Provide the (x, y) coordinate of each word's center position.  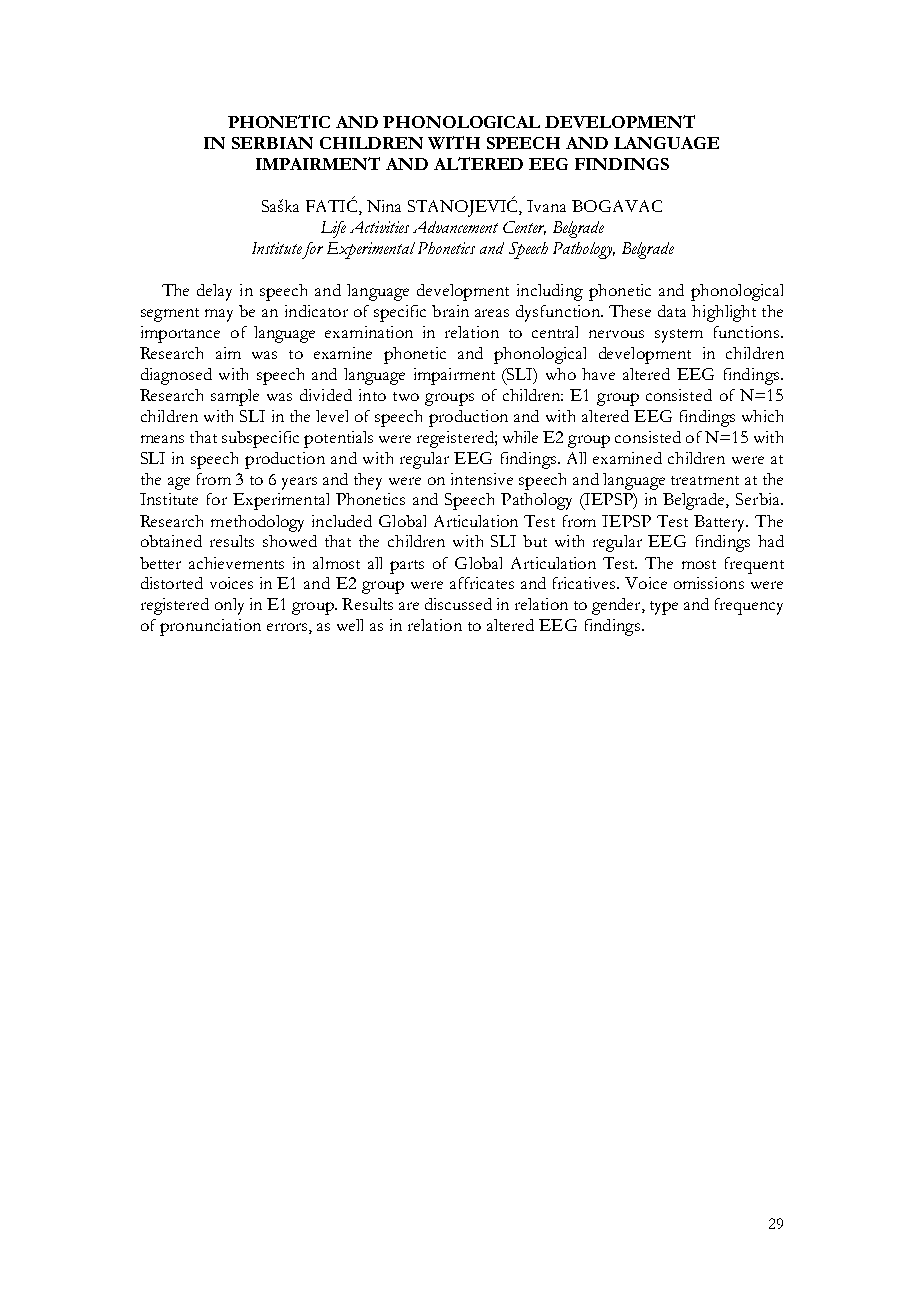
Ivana (546, 206)
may (219, 315)
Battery (721, 523)
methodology (257, 523)
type (664, 608)
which (762, 416)
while (520, 437)
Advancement (455, 227)
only (229, 606)
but (535, 541)
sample (235, 397)
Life (333, 229)
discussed (458, 604)
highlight (724, 313)
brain (450, 311)
